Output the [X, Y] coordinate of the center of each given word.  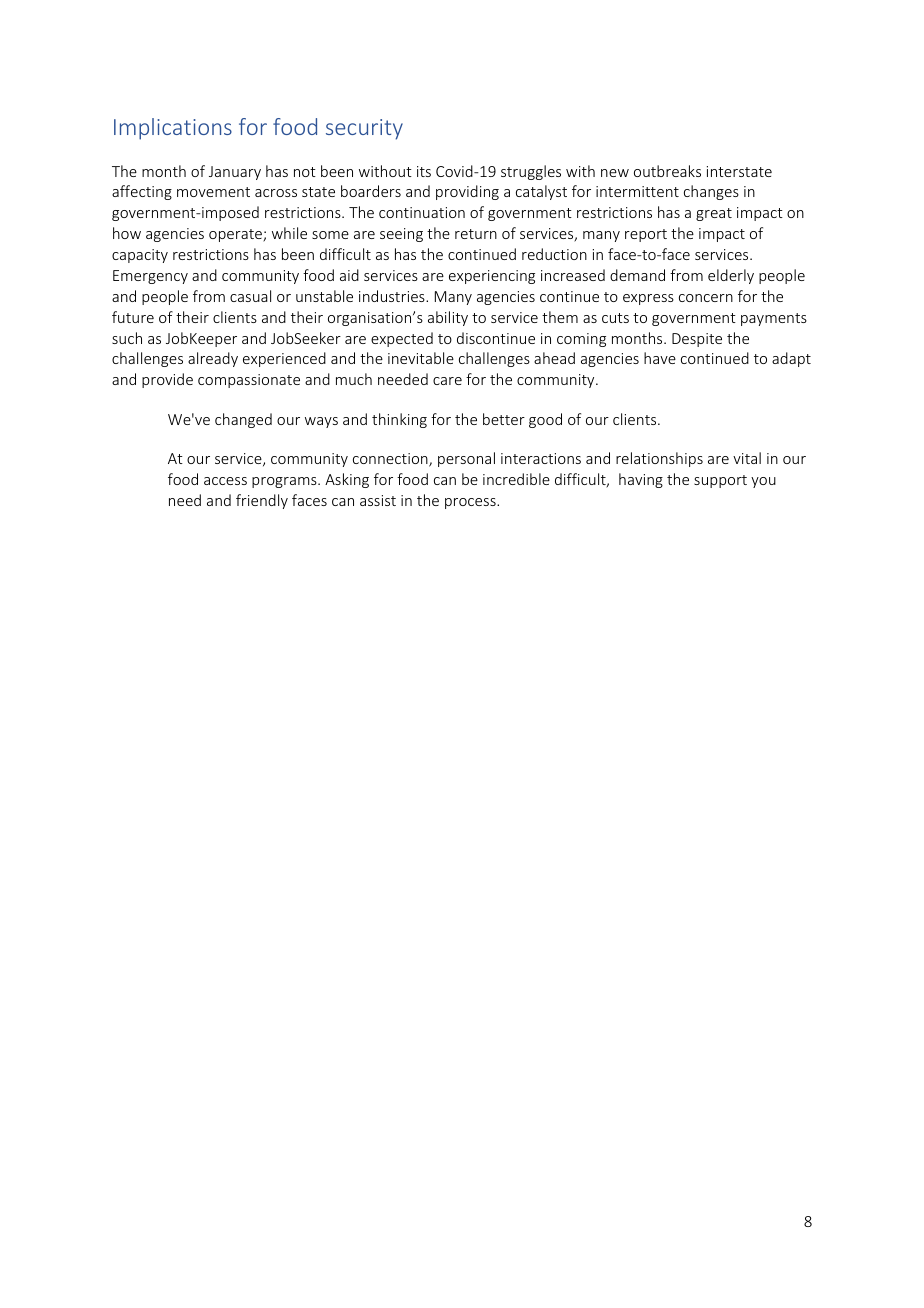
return [476, 234]
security [364, 129]
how [127, 233]
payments [774, 319]
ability [448, 318]
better [504, 419]
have [660, 358]
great [714, 214]
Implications [173, 129]
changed [243, 420]
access [225, 481]
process [471, 503]
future [133, 317]
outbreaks [667, 171]
